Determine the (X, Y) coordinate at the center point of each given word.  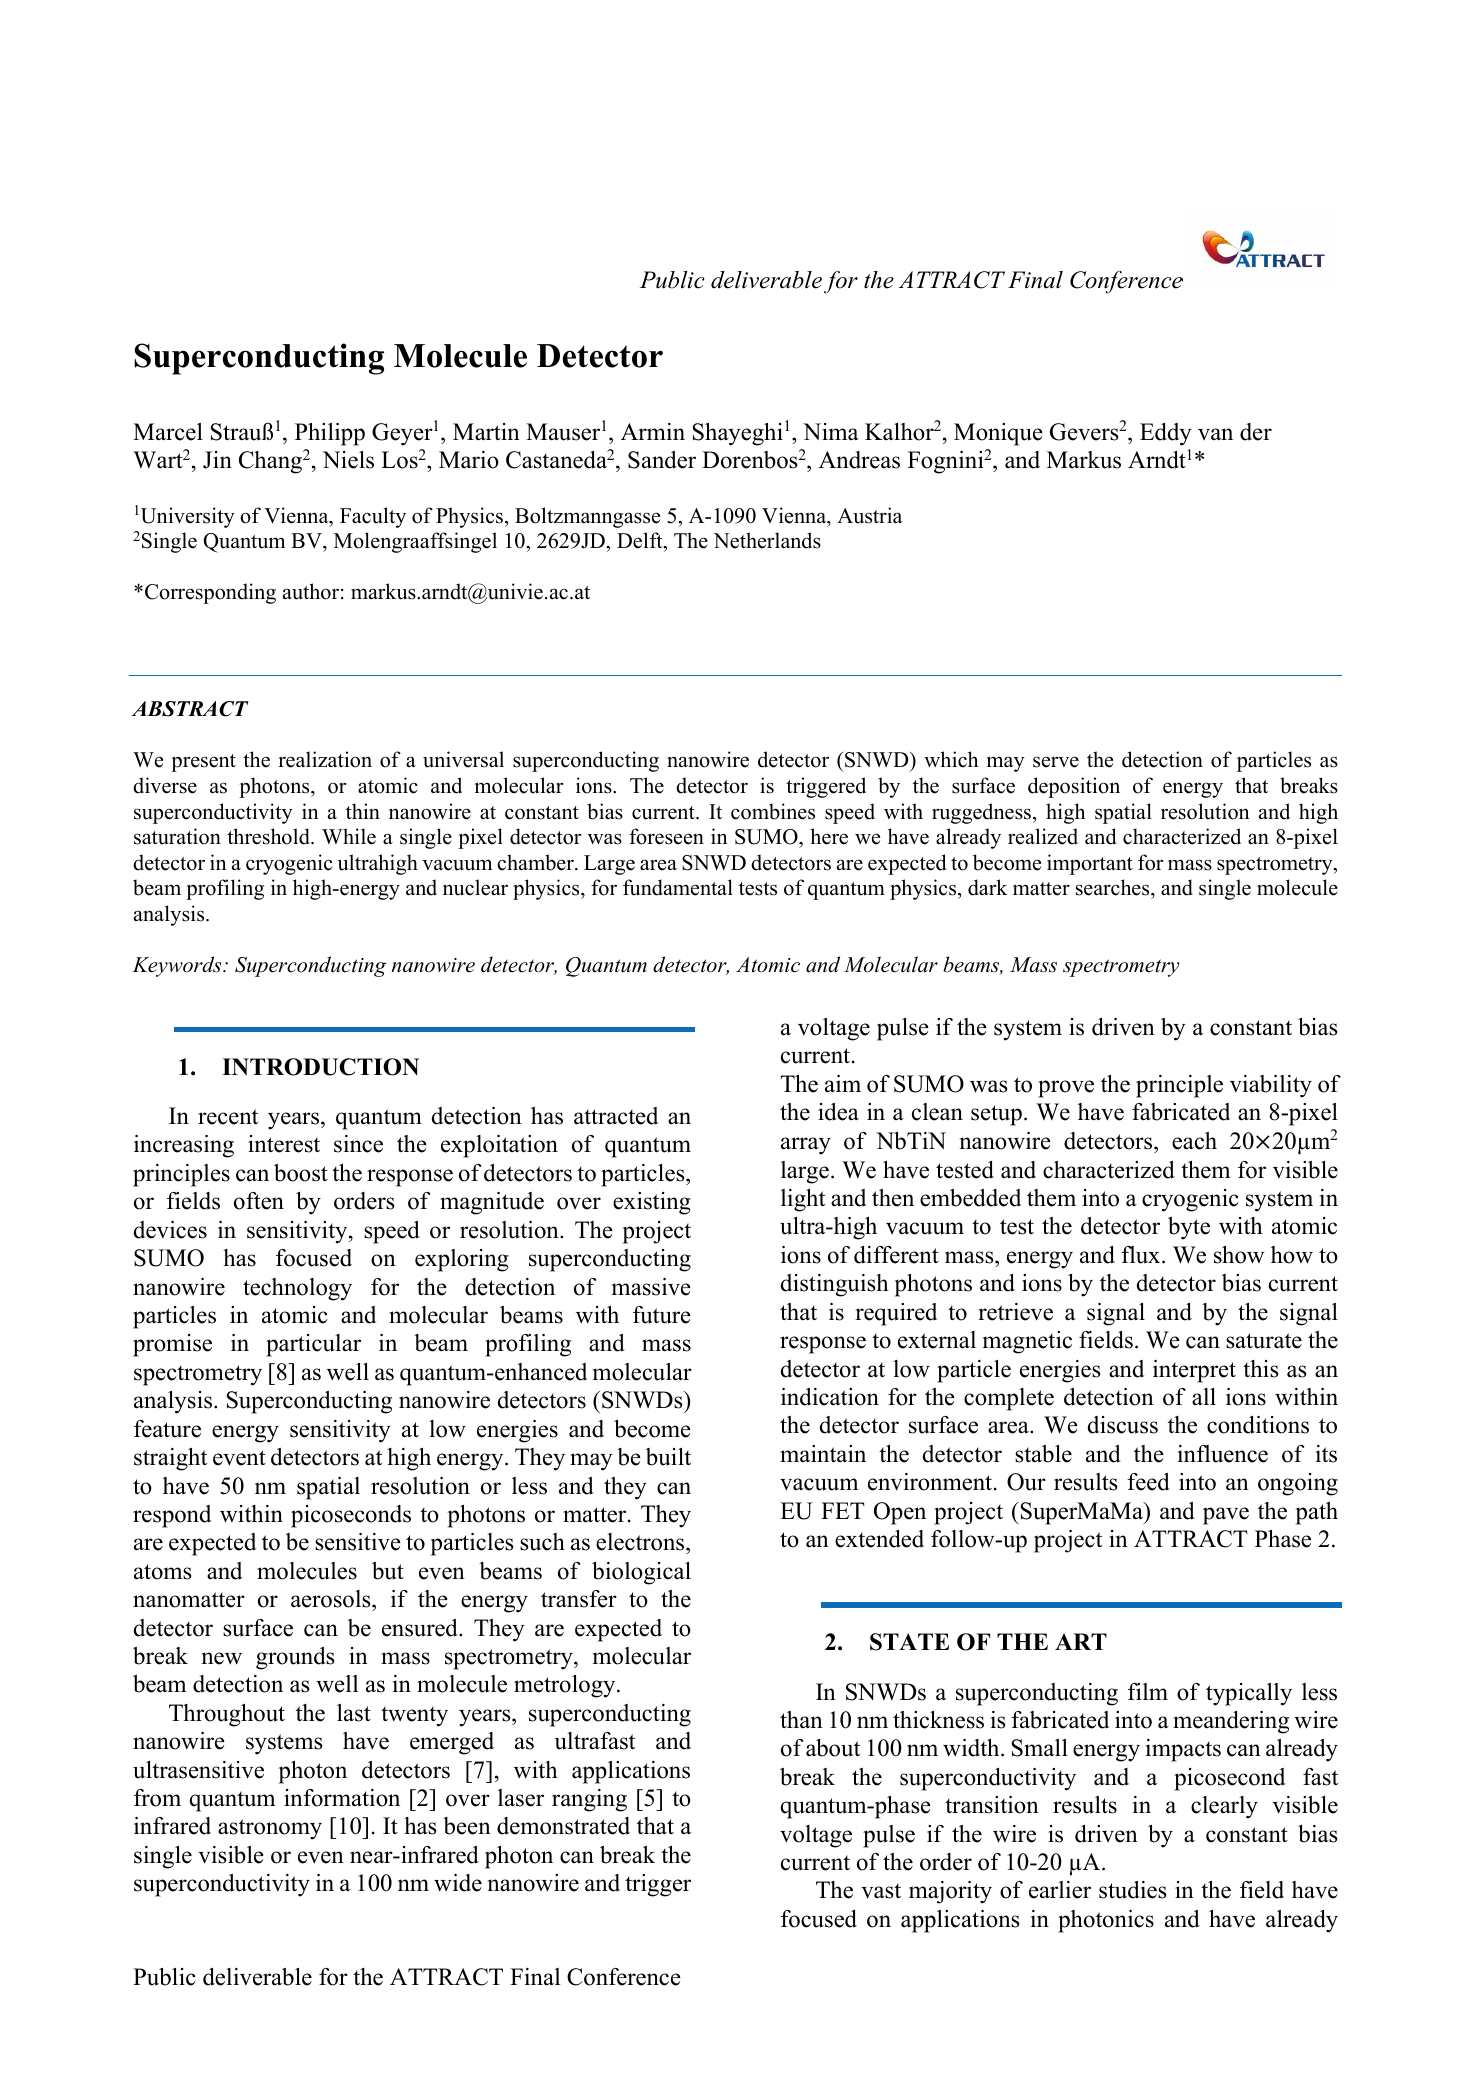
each (1194, 1141)
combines (773, 811)
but (388, 1571)
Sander (662, 460)
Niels (348, 460)
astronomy (270, 1829)
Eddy (1166, 434)
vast (881, 1891)
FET (843, 1510)
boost (301, 1173)
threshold (269, 836)
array (806, 1146)
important (1090, 864)
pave (1226, 1516)
